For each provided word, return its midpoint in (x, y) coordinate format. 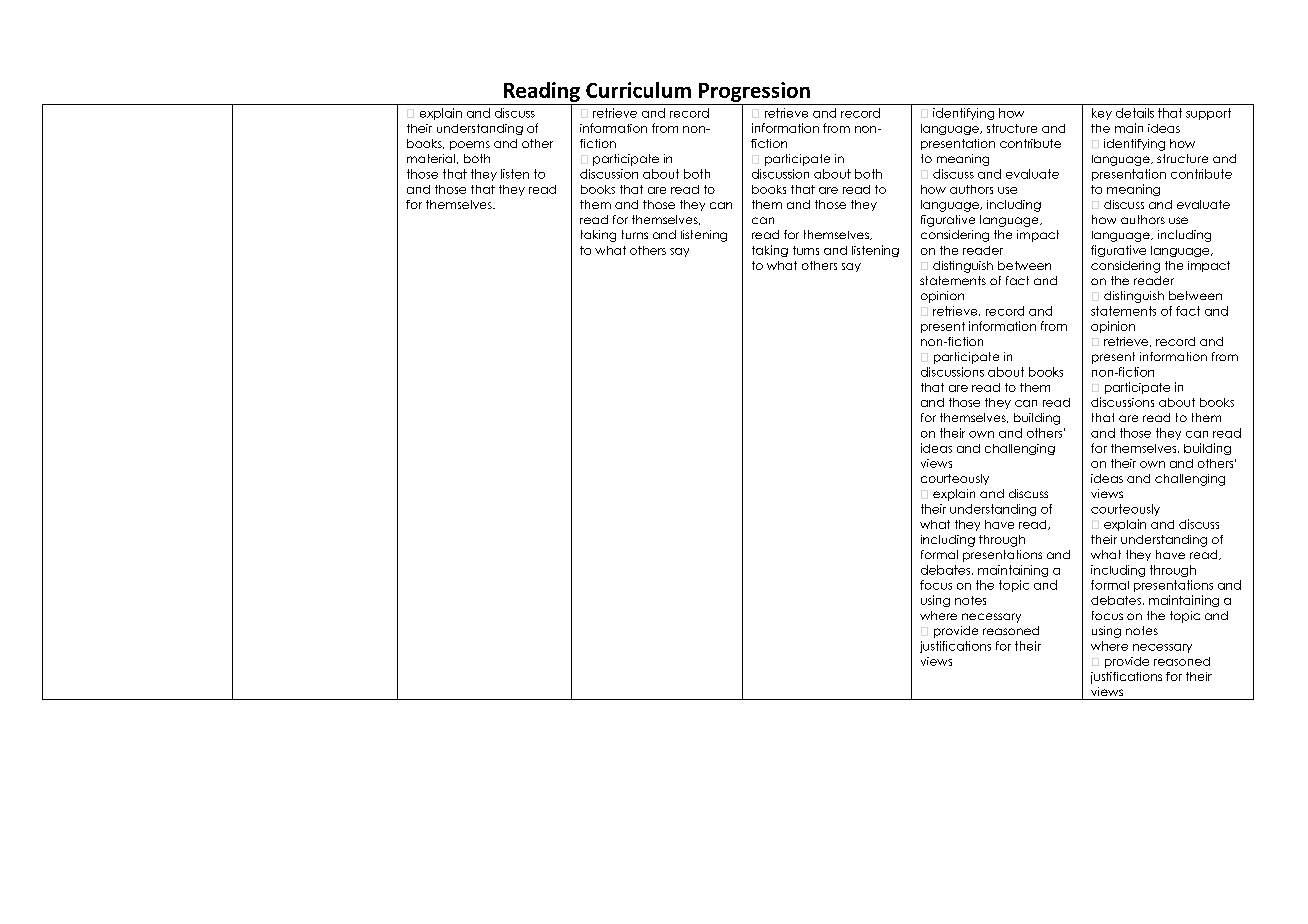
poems (470, 145)
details (1135, 113)
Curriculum (638, 90)
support (1208, 114)
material (431, 158)
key (1102, 114)
